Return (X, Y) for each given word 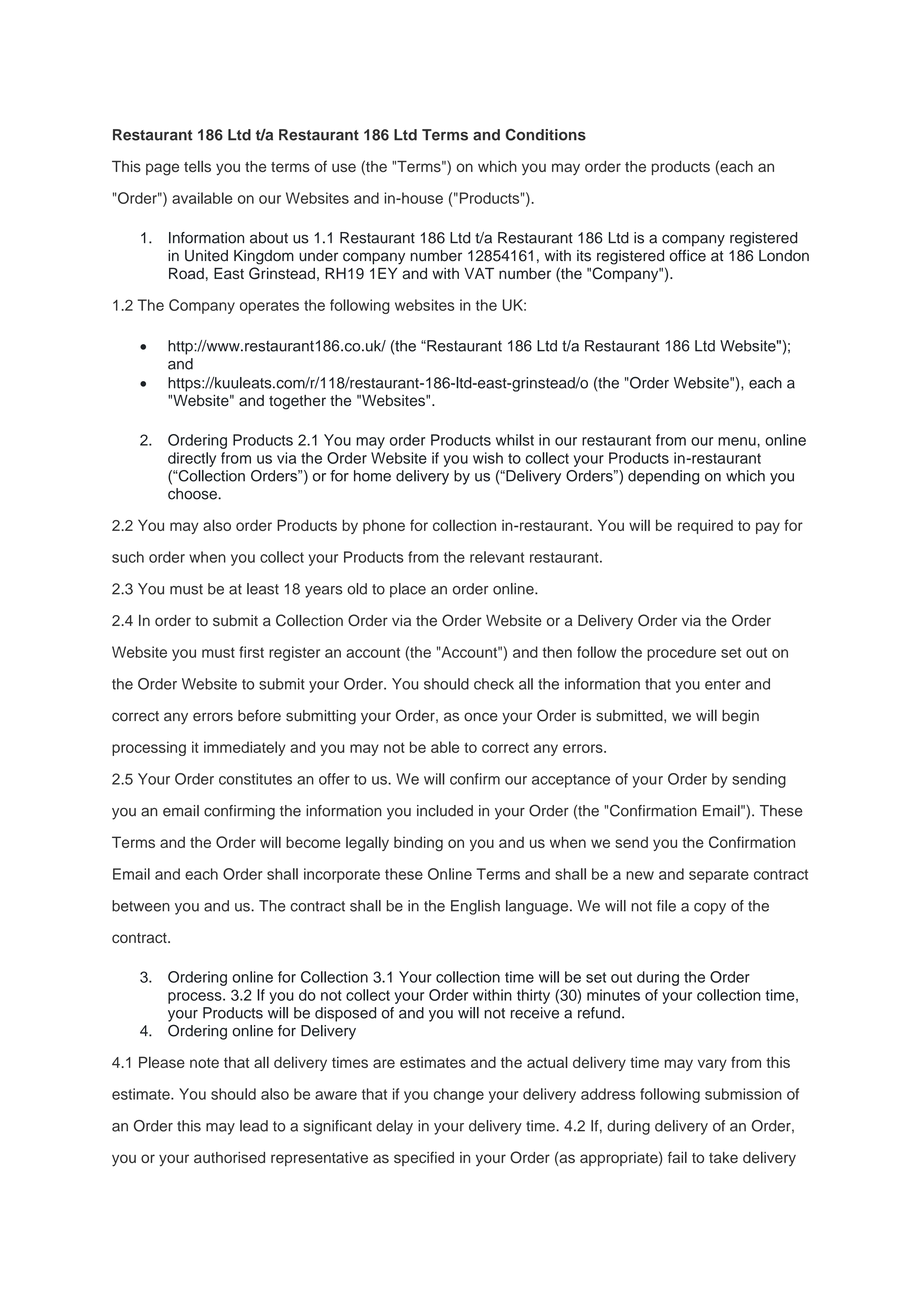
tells (197, 166)
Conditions (546, 135)
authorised (229, 1157)
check (494, 684)
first (251, 652)
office (688, 255)
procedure (681, 653)
